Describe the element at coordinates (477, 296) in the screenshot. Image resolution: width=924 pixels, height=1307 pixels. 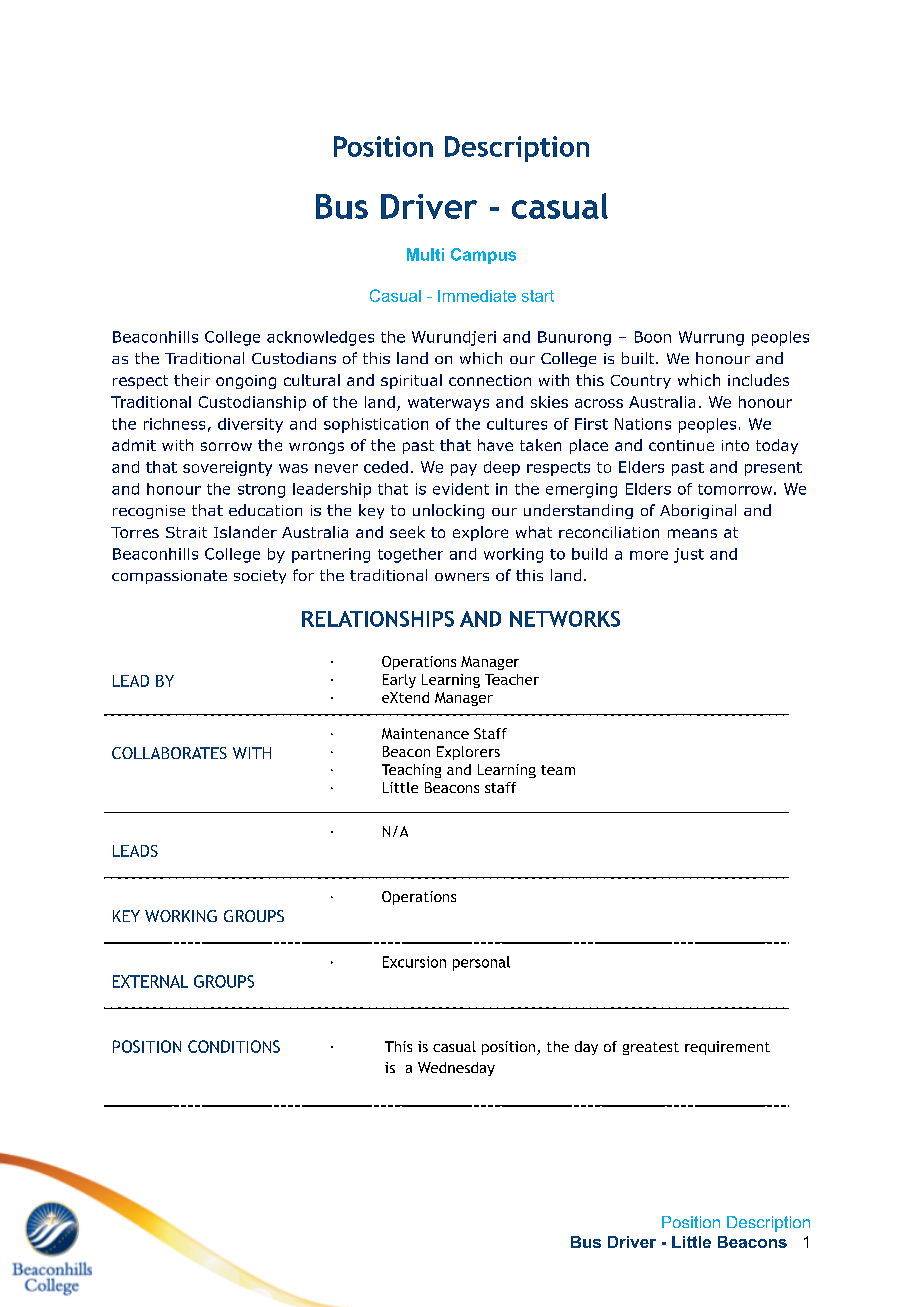
I see `Immediate` at that location.
